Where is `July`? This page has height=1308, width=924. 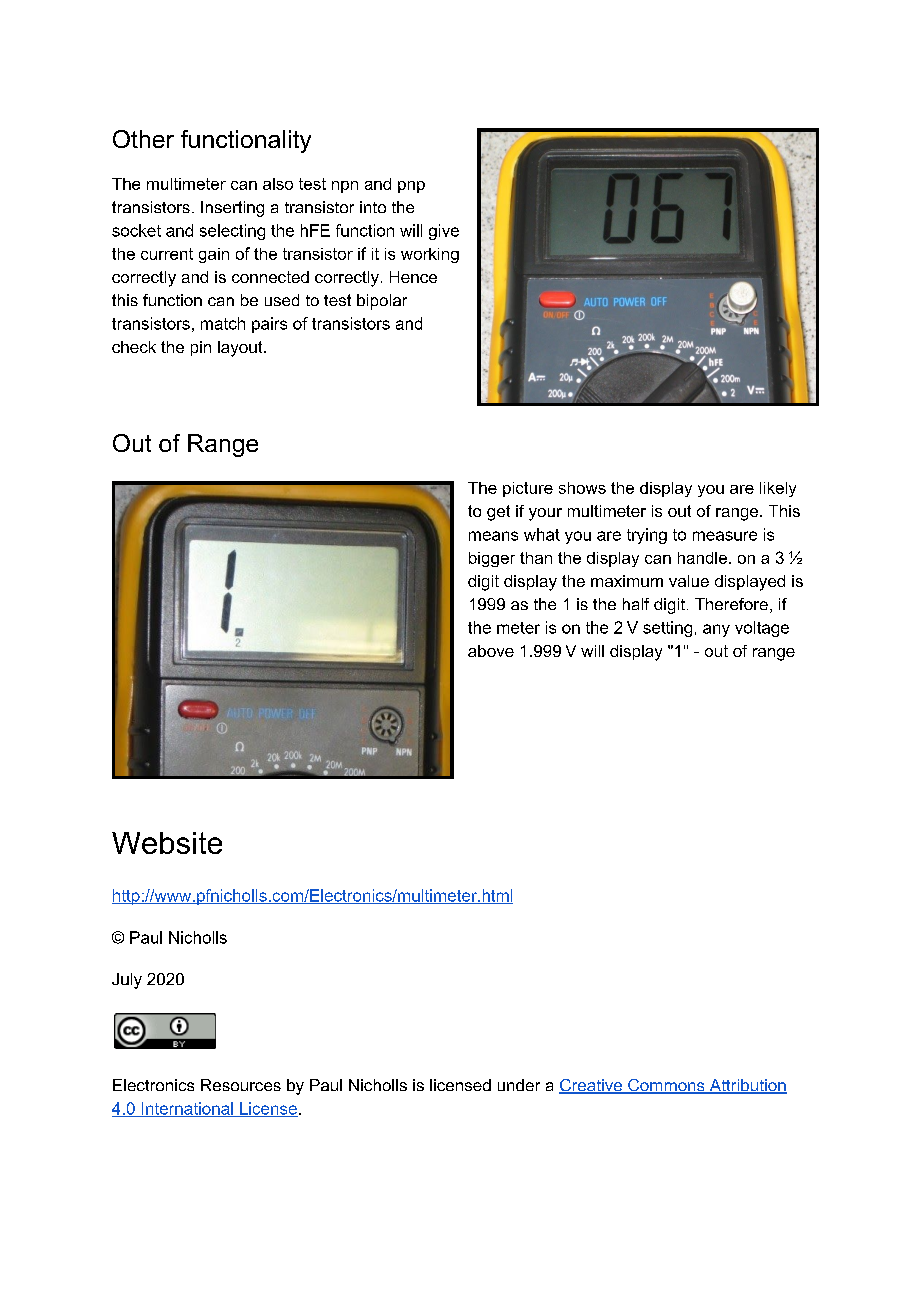 July is located at coordinates (127, 981).
